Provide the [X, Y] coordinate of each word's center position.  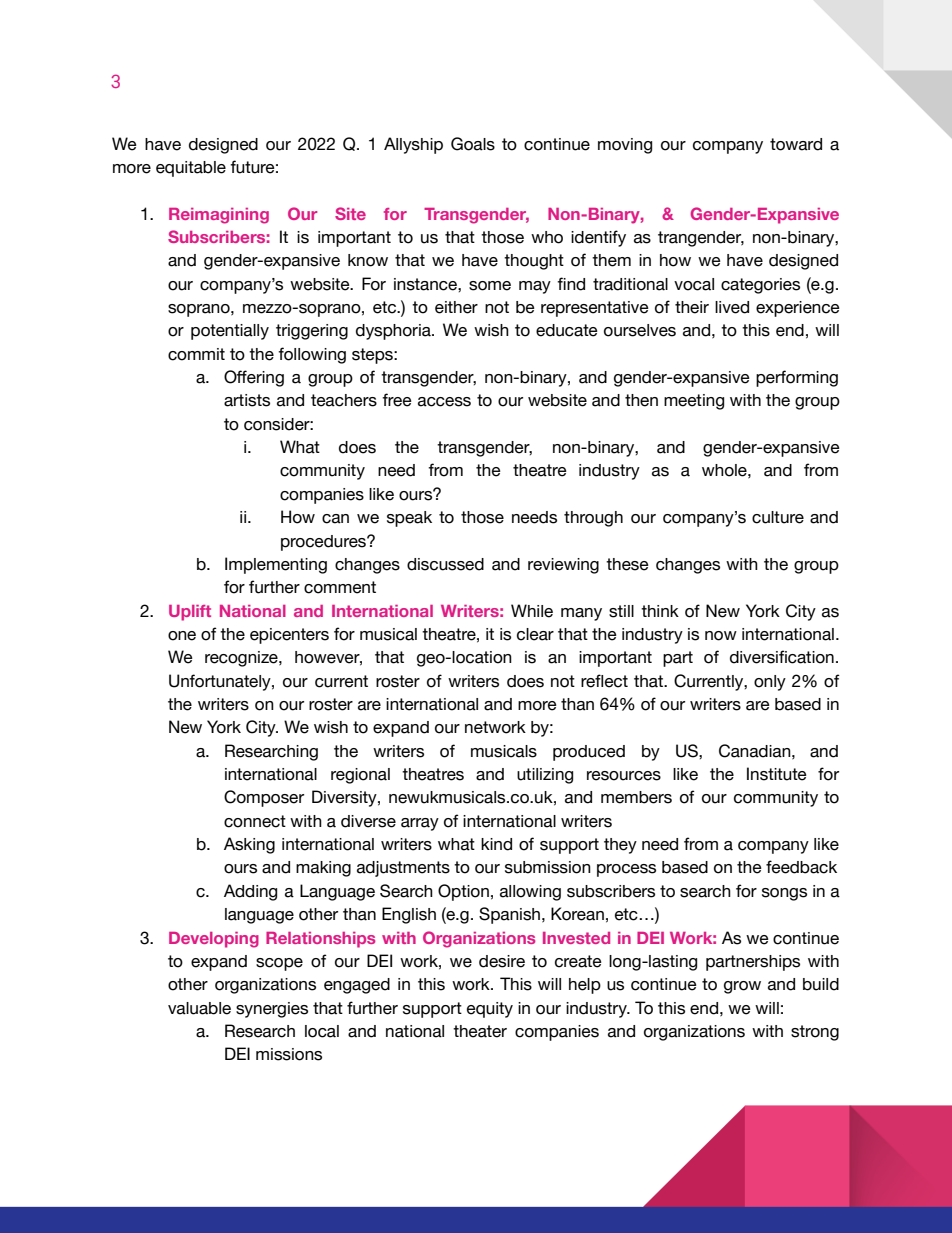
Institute [777, 774]
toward [796, 144]
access [444, 402]
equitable [191, 169]
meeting [694, 402]
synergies [272, 1010]
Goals [473, 144]
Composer [264, 798]
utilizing [545, 776]
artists [247, 400]
